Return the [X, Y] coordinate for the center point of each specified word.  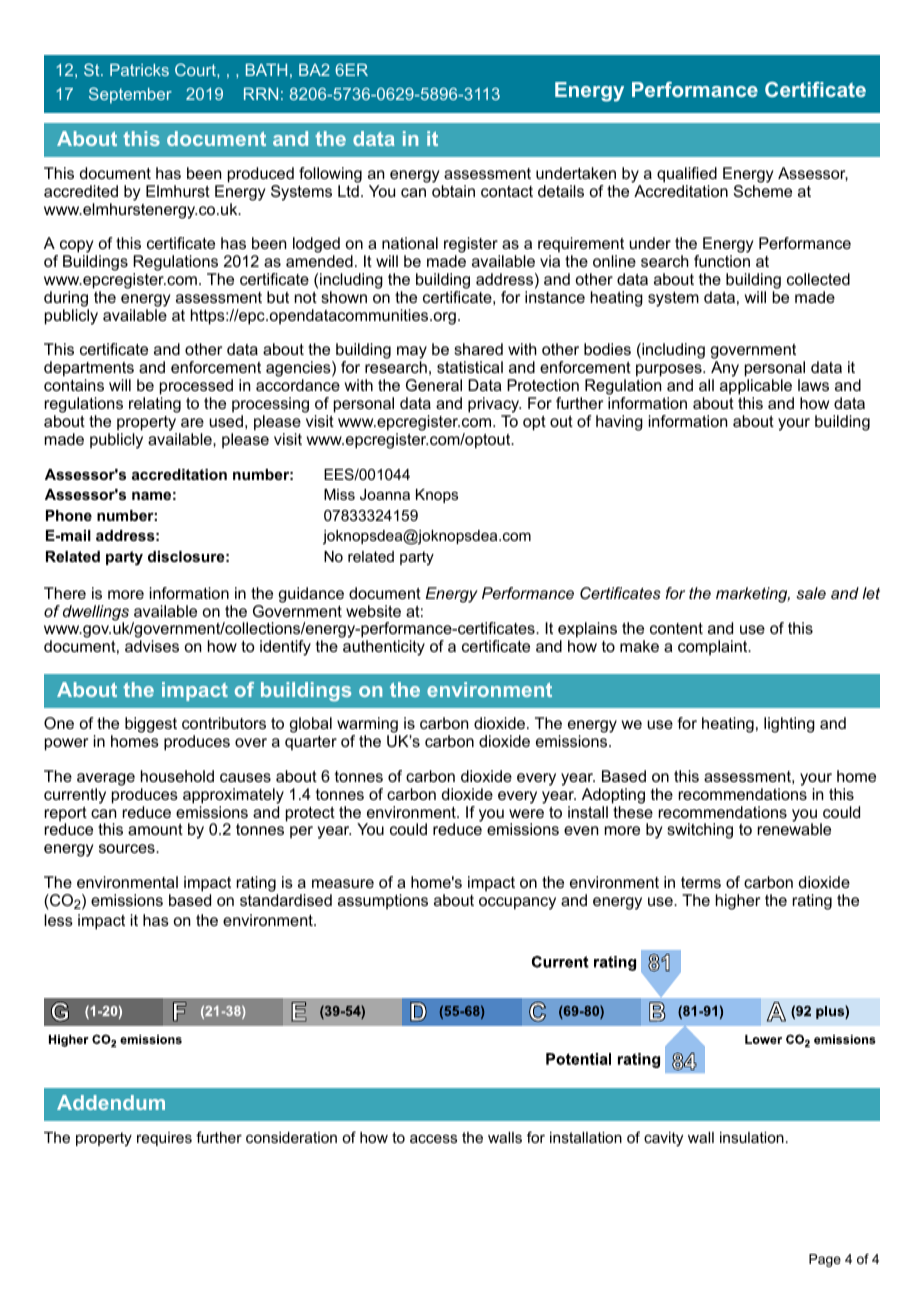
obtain [453, 191]
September [130, 95]
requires [164, 1139]
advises [152, 646]
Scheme [763, 191]
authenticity [384, 648]
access [433, 1138]
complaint [714, 648]
